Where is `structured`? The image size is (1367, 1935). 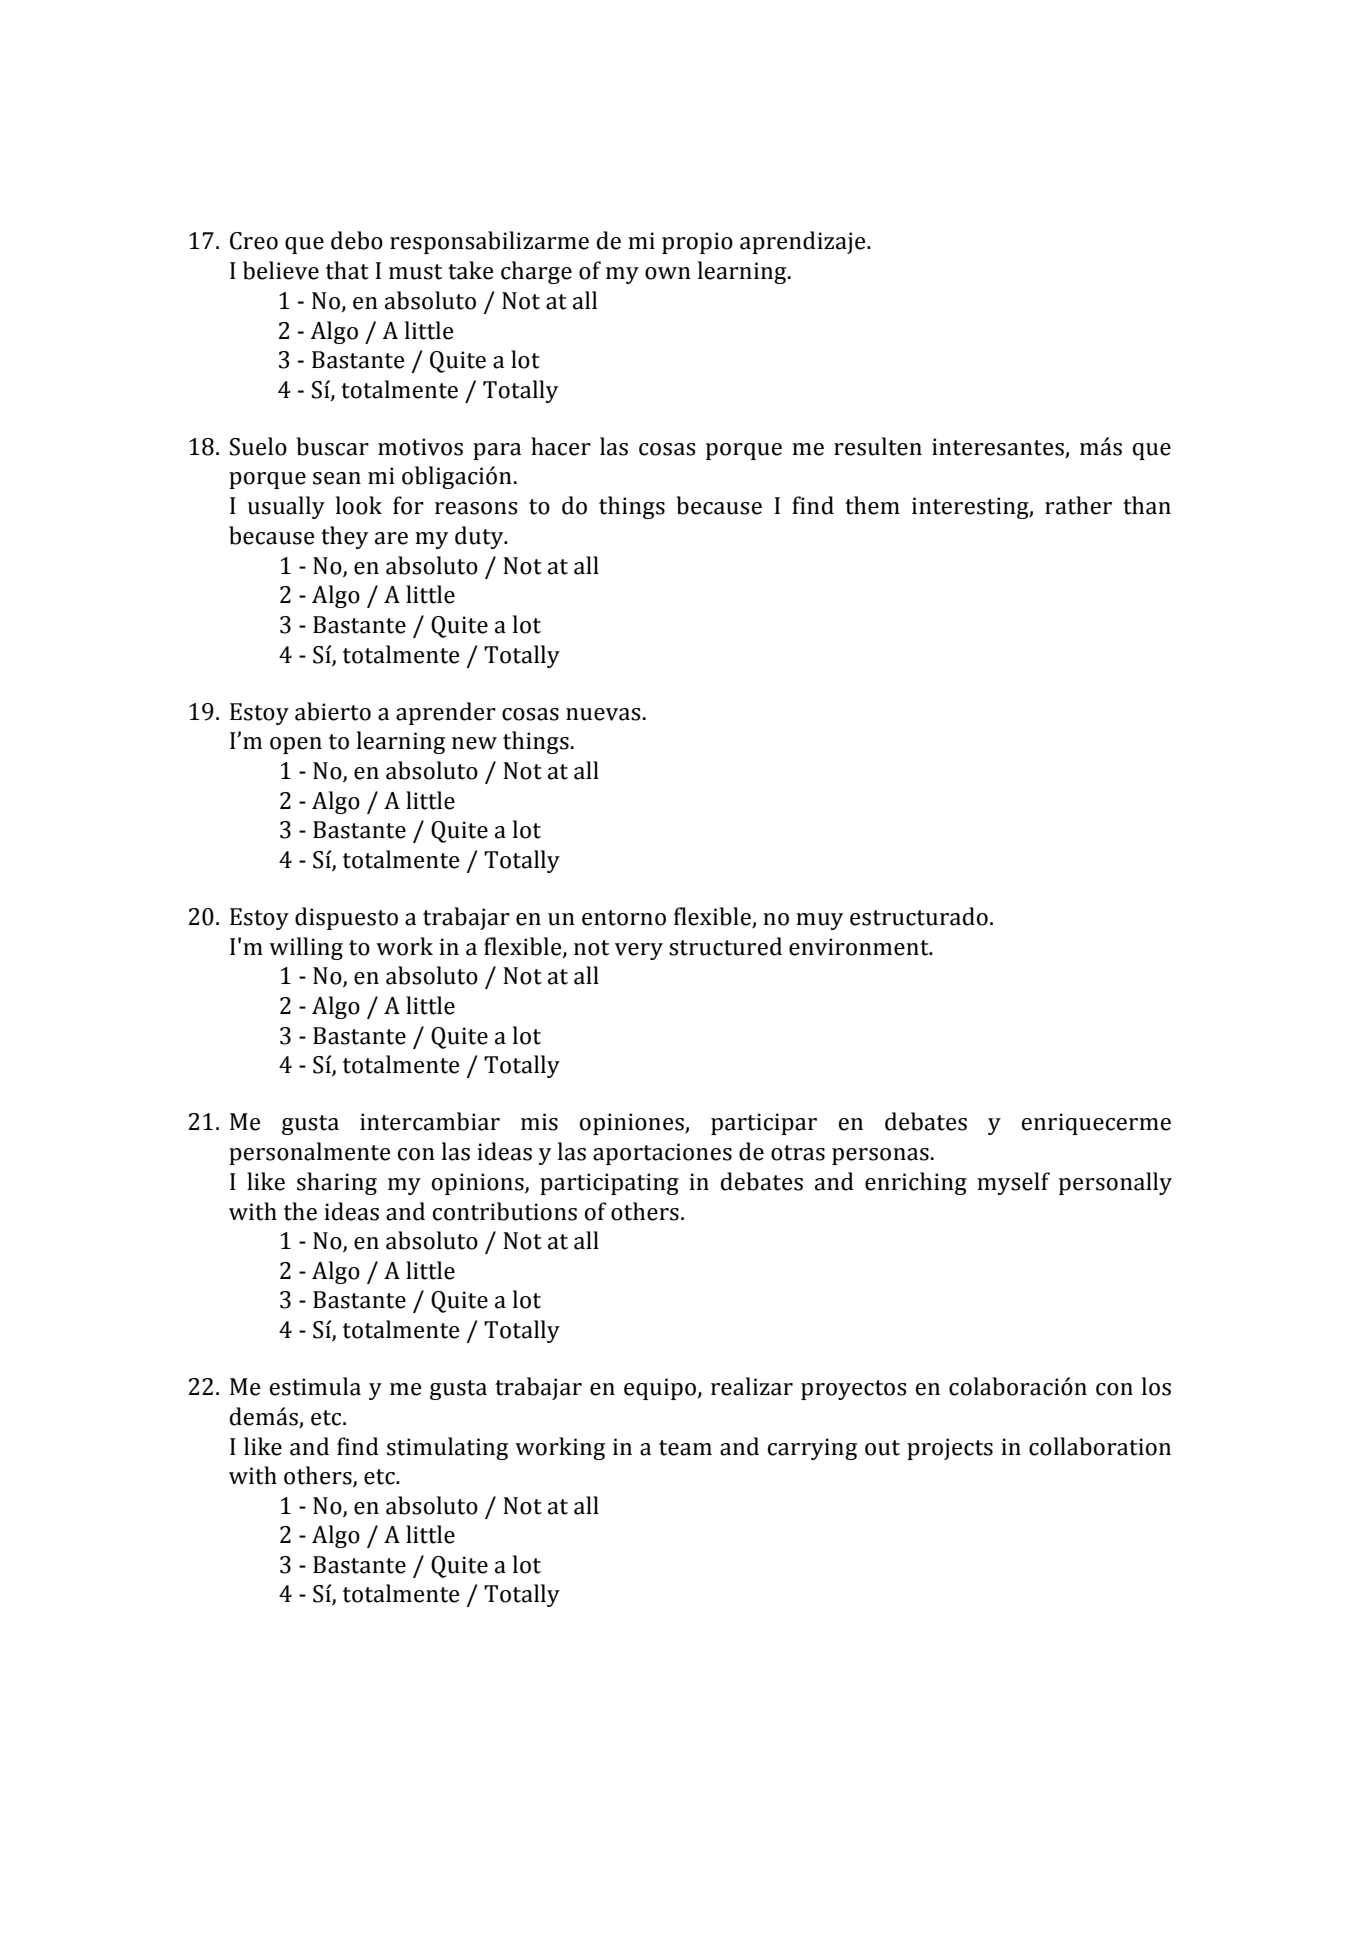 structured is located at coordinates (725, 946).
